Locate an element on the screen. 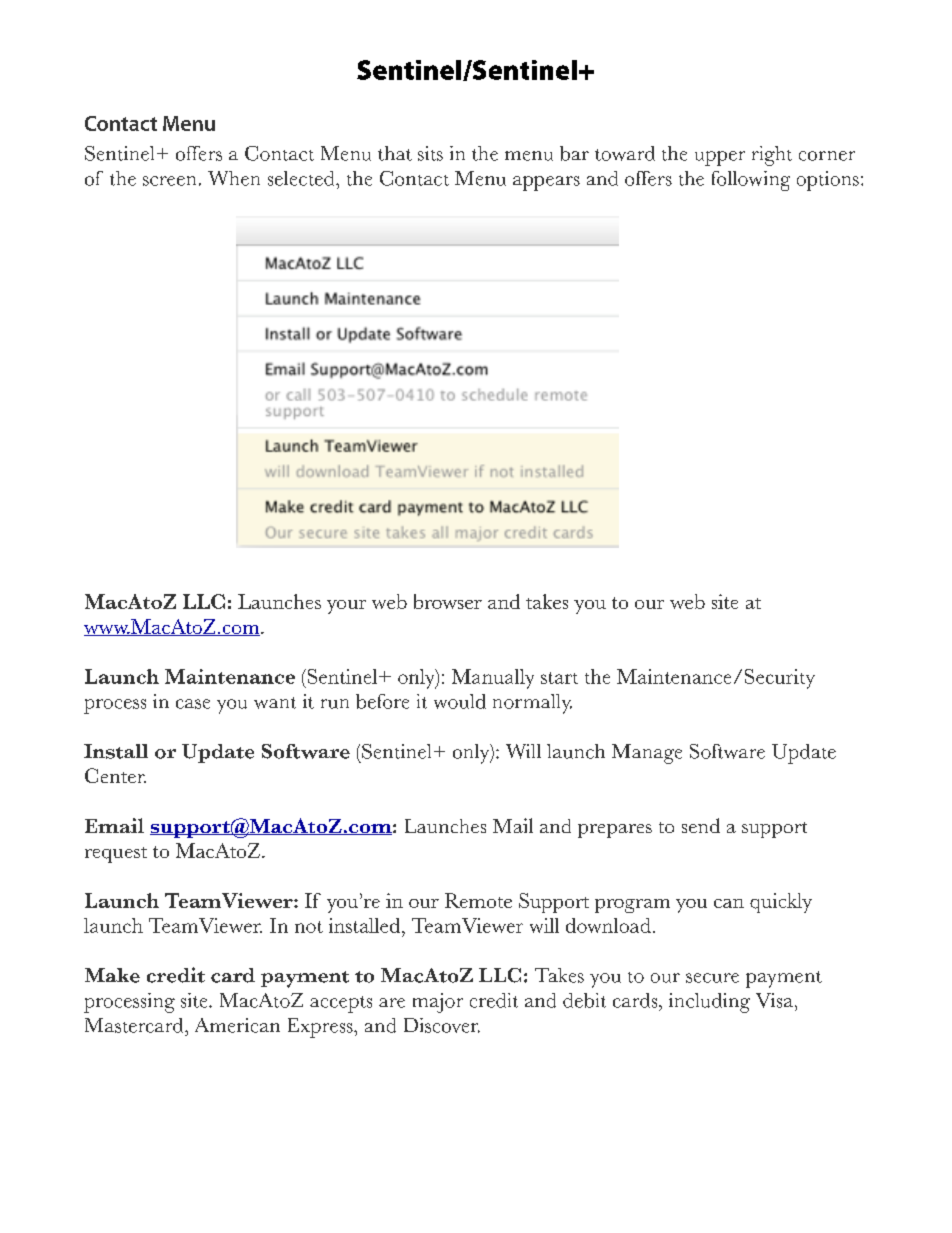 This screenshot has height=1233, width=952. sits is located at coordinates (430, 153).
